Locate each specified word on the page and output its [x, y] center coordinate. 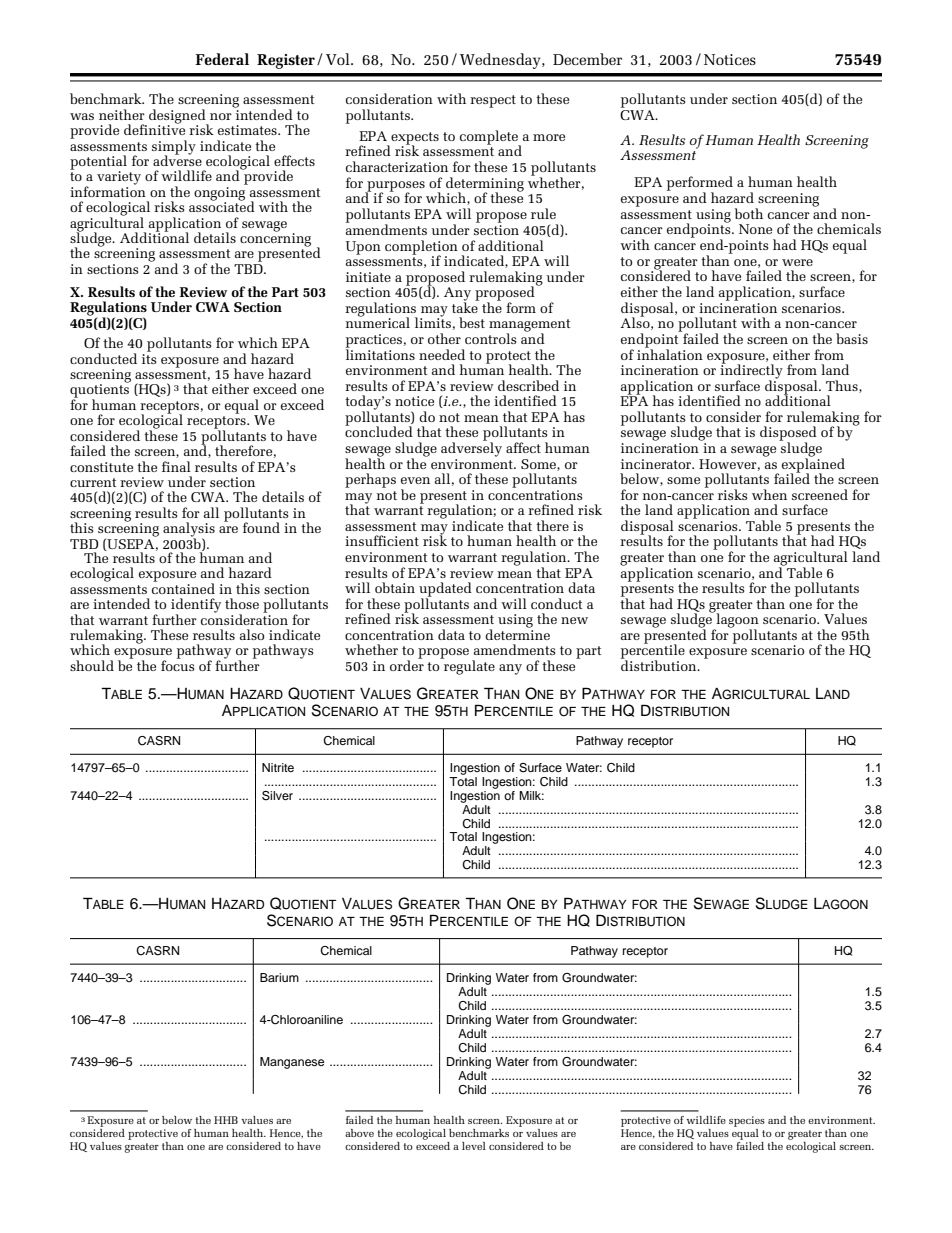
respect [493, 101]
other [444, 338]
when [769, 494]
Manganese [292, 1063]
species [747, 1123]
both [748, 213]
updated [445, 590]
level [474, 1146]
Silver [277, 796]
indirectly [751, 371]
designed [178, 117]
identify [196, 606]
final [176, 466]
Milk [531, 795]
